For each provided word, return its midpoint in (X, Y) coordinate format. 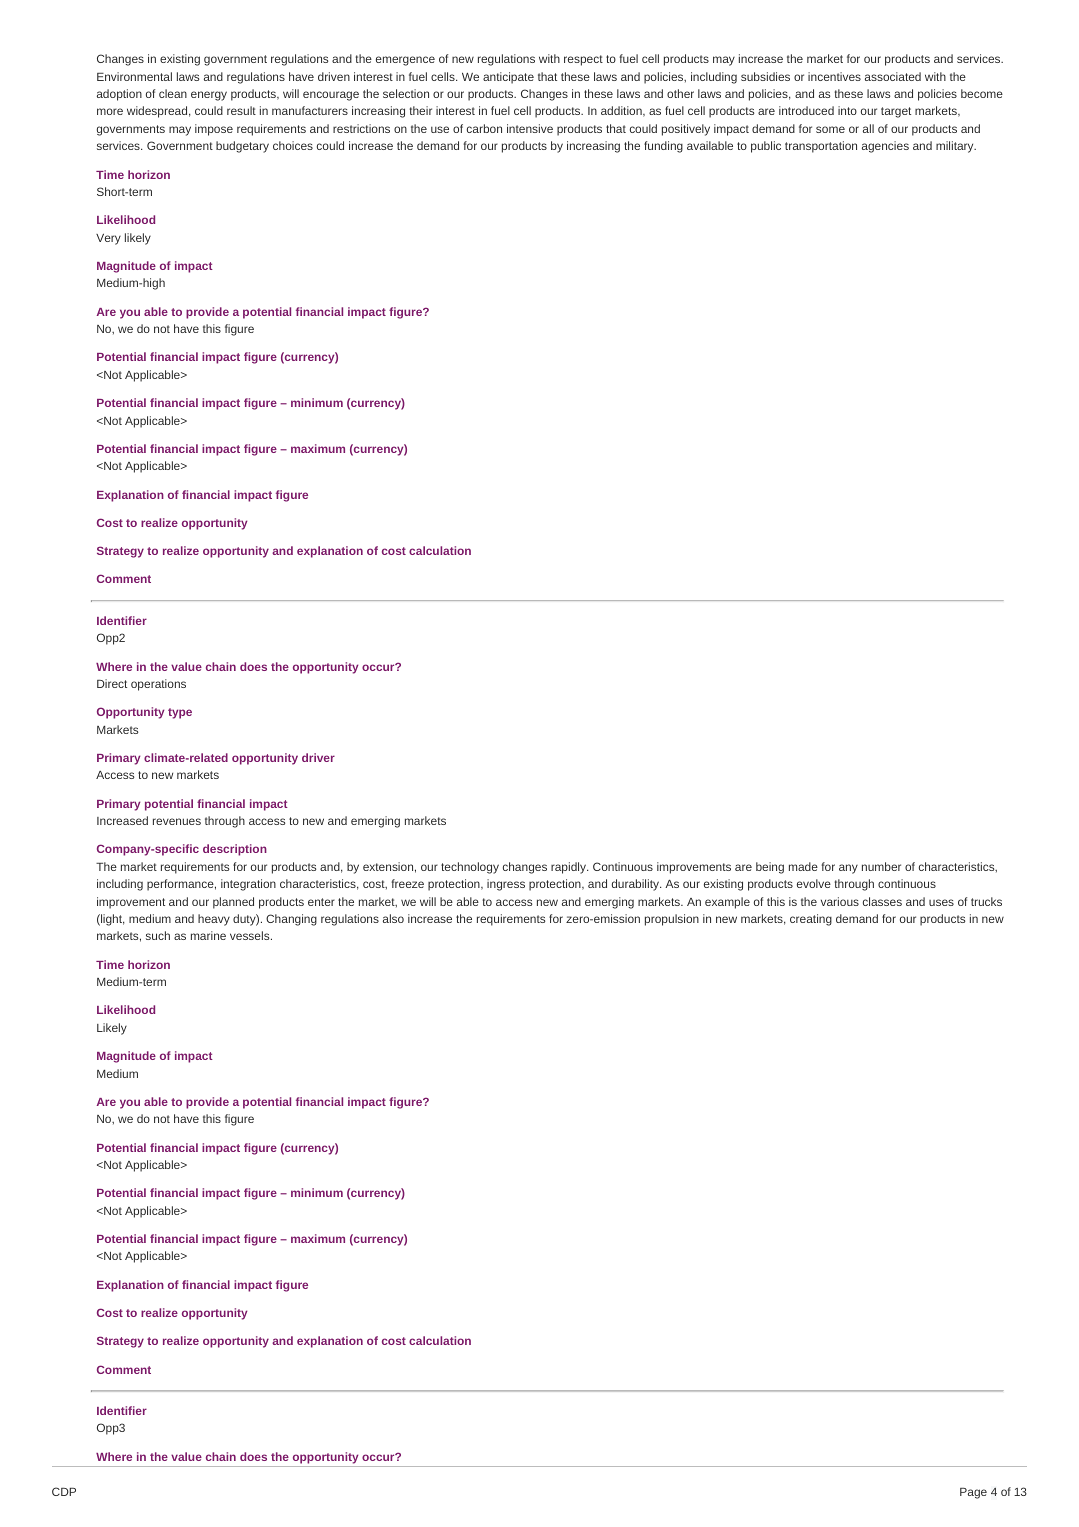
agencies (885, 147)
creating (811, 920)
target (896, 112)
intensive (530, 128)
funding (663, 147)
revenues (177, 821)
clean (173, 93)
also (393, 918)
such (158, 935)
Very (108, 239)
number (881, 866)
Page (973, 1493)
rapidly (569, 868)
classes (882, 901)
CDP (64, 1491)
